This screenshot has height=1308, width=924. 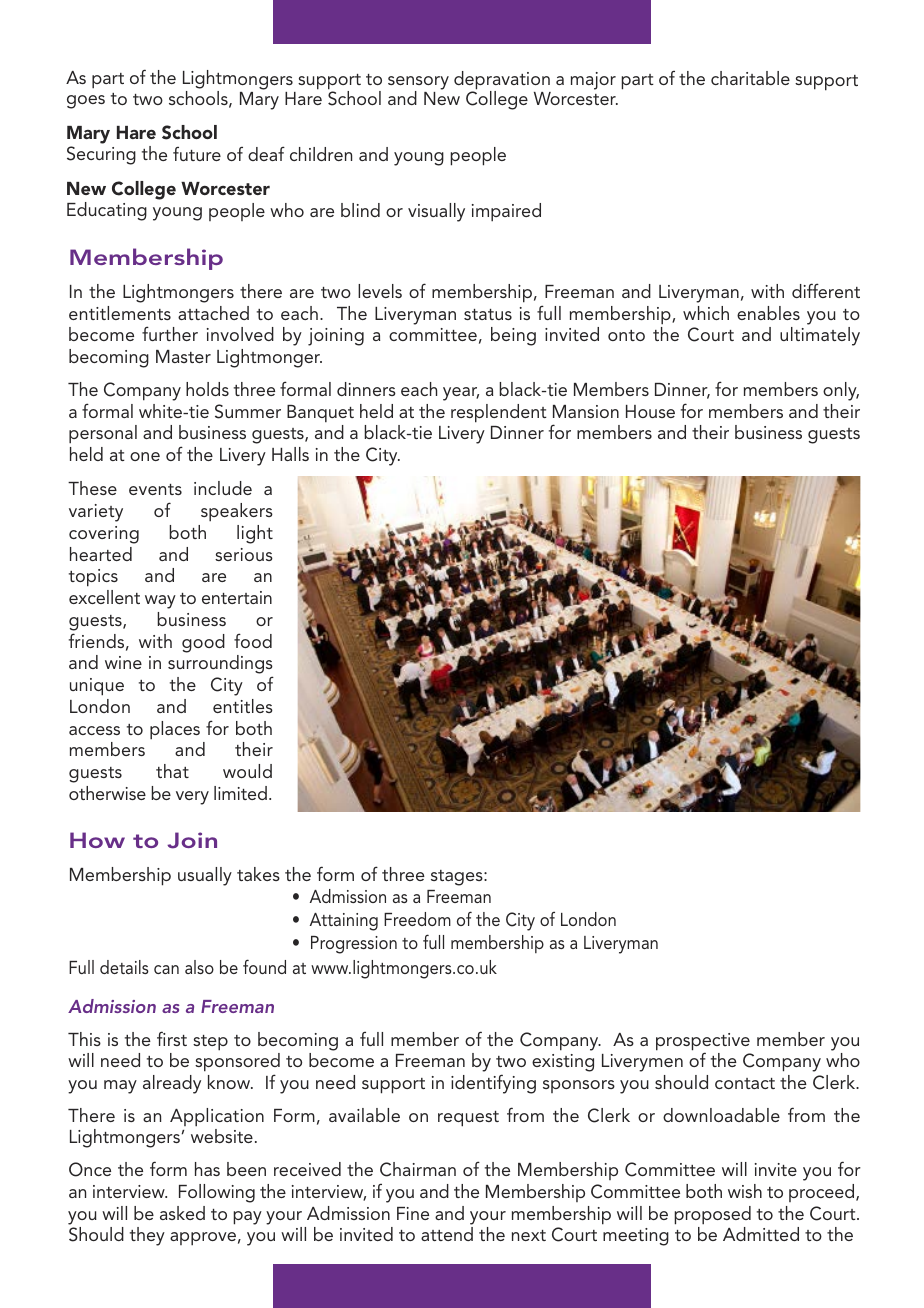 I want to click on future, so click(x=197, y=154).
